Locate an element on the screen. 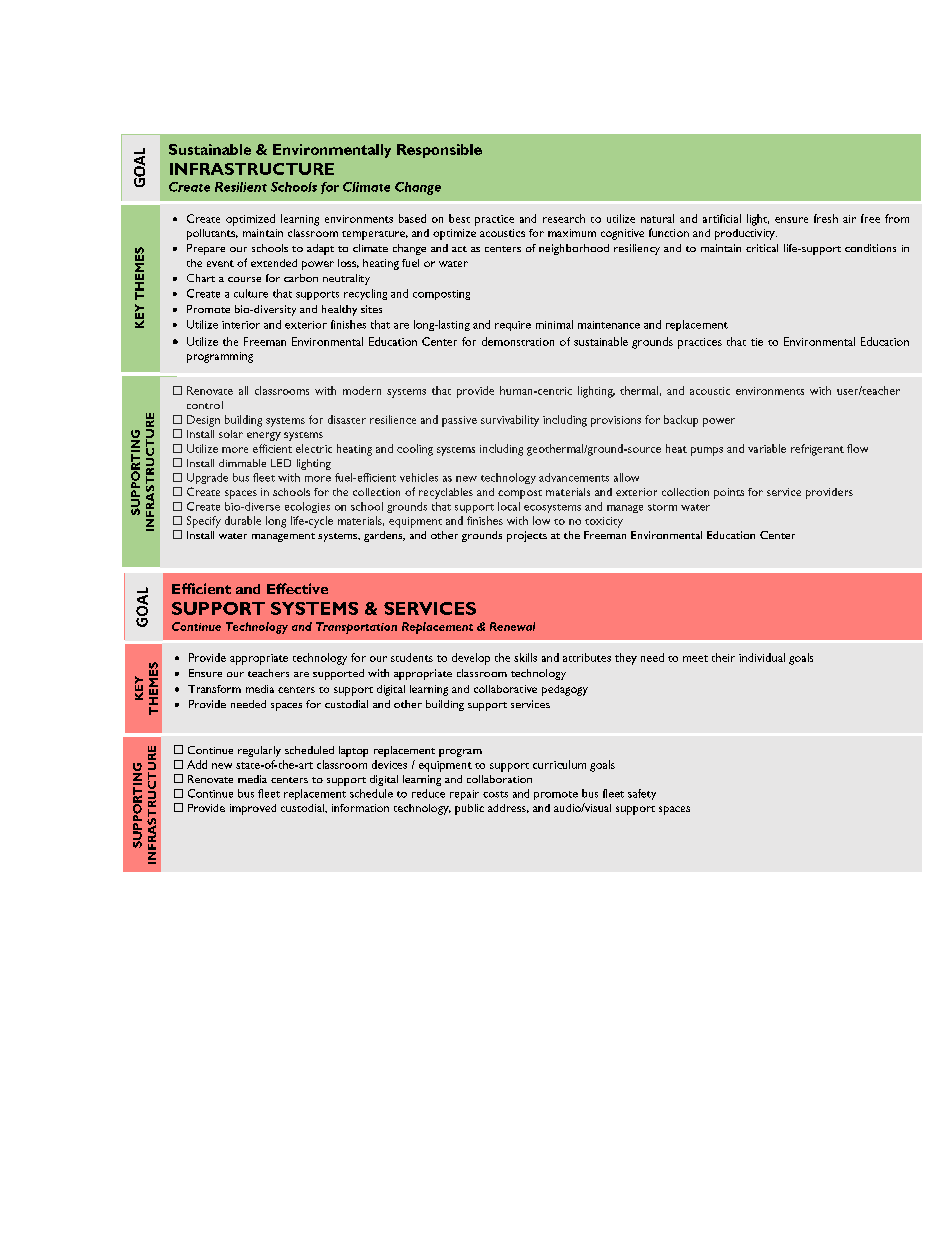  curriculum is located at coordinates (559, 764).
